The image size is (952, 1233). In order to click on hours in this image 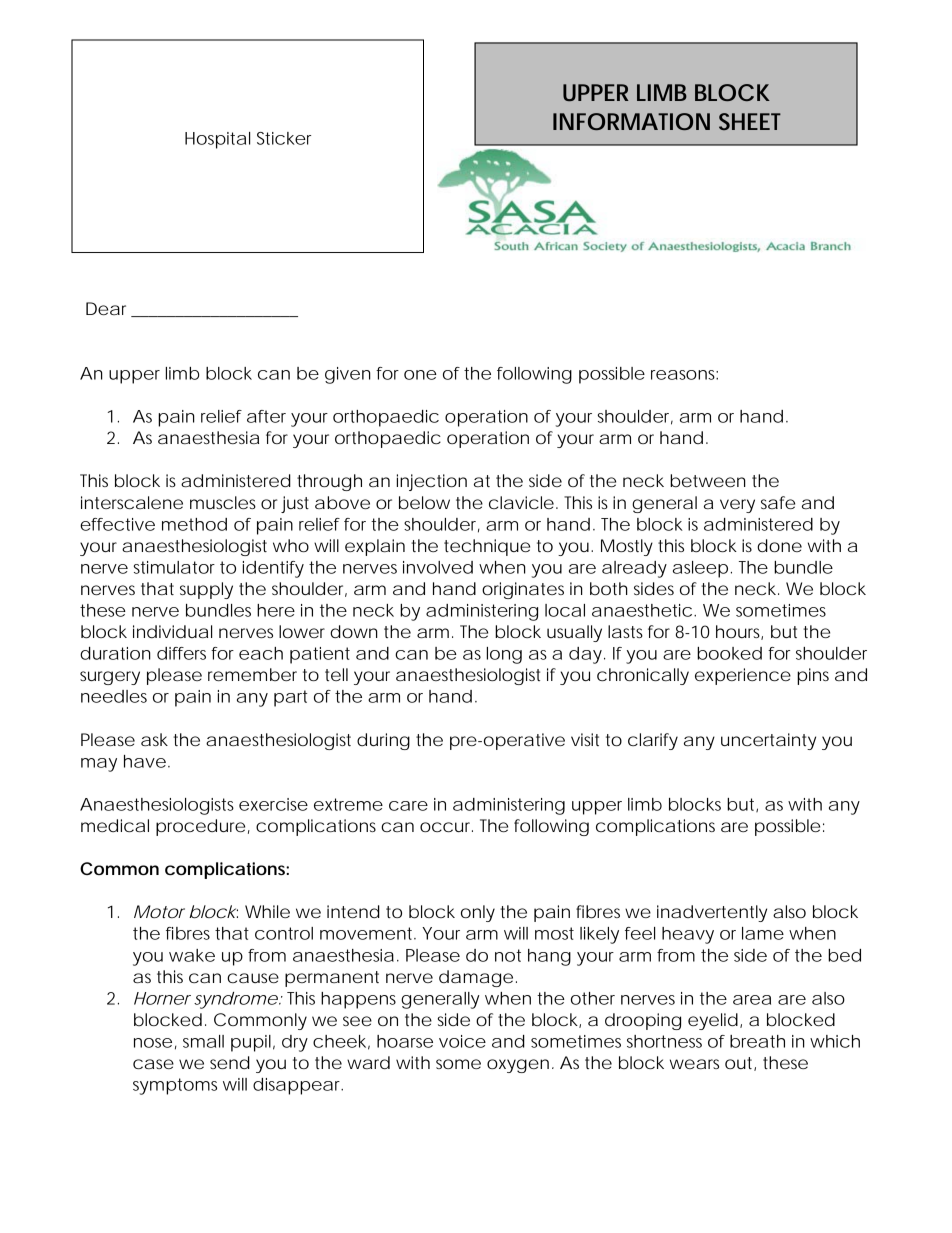, I will do `click(739, 632)`.
